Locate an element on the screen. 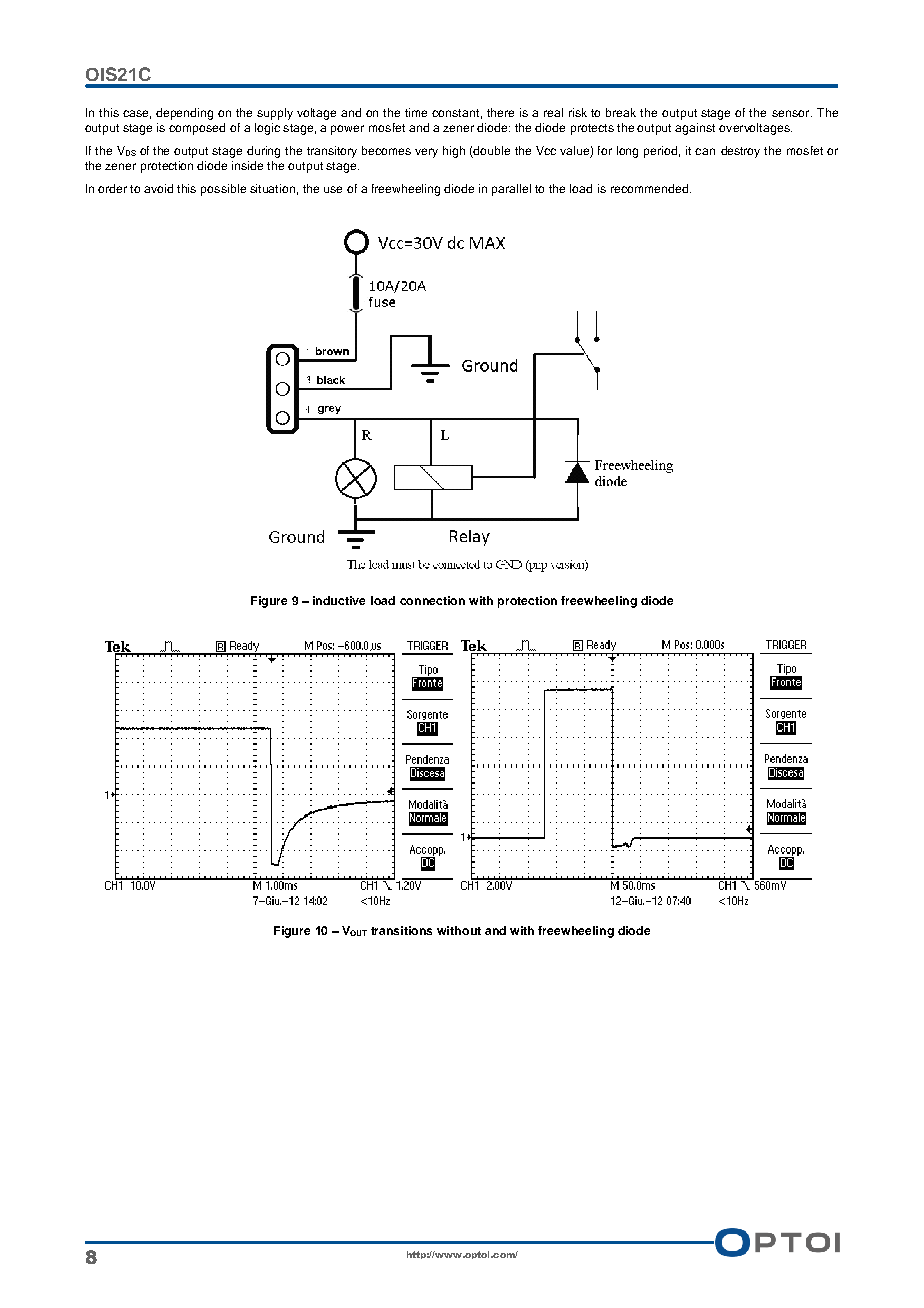 The height and width of the screenshot is (1308, 924). use is located at coordinates (333, 189).
